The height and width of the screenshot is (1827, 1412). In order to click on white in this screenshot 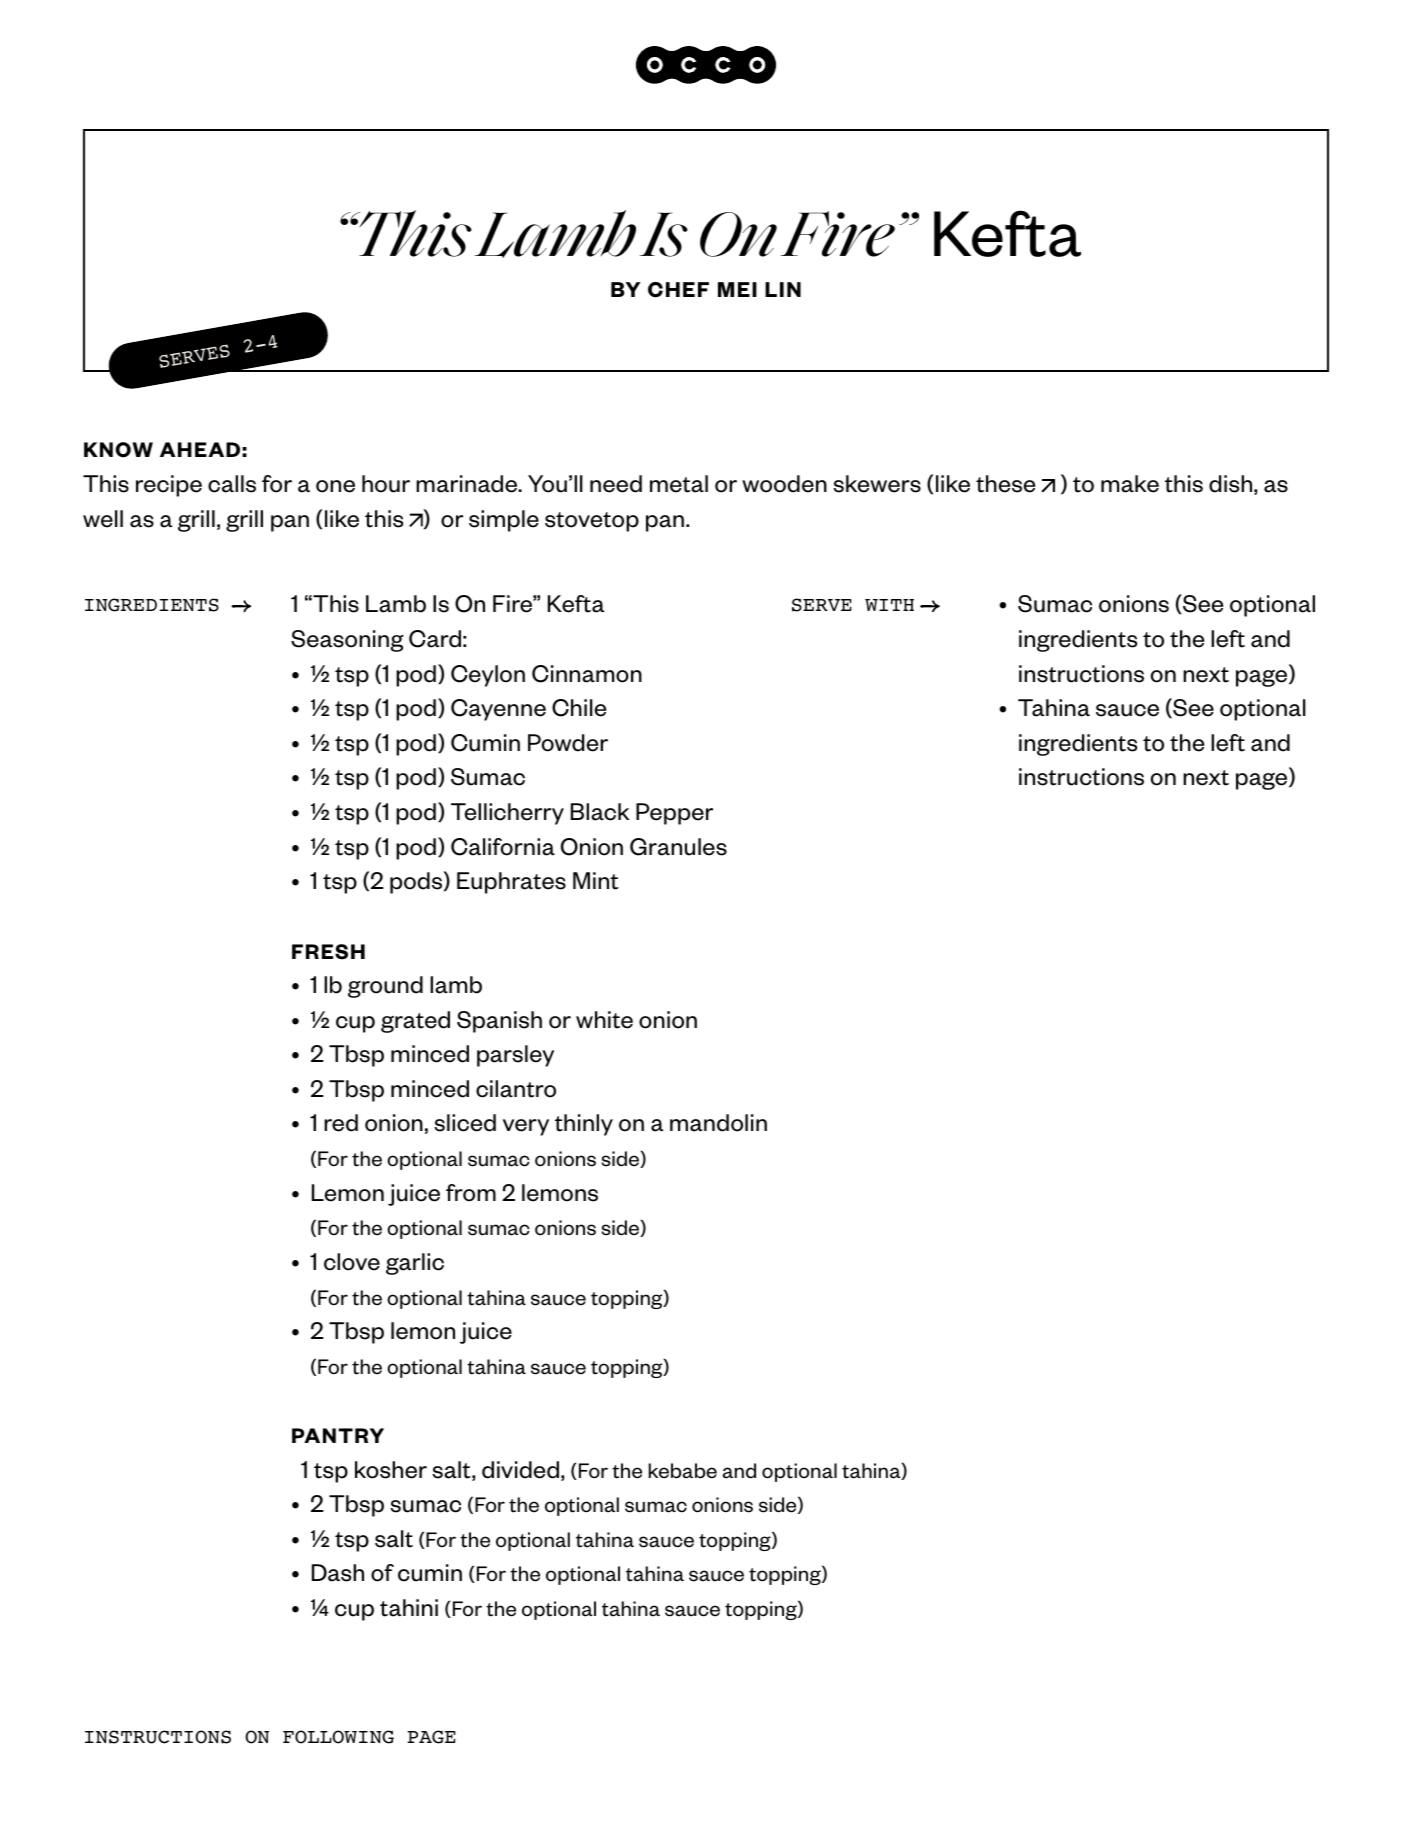, I will do `click(604, 1020)`.
